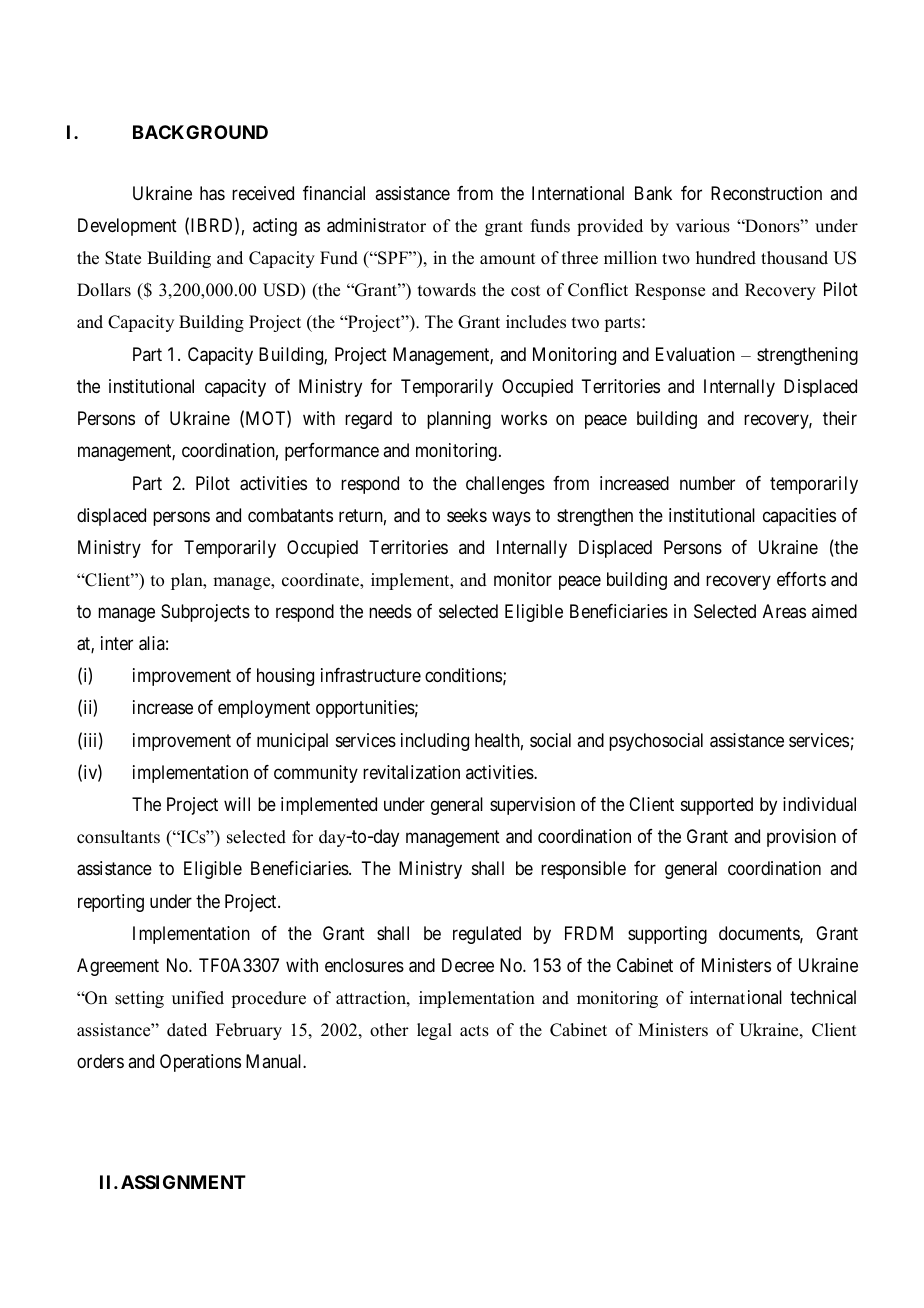  What do you see at coordinates (200, 132) in the image?
I see `BACKGROUND` at bounding box center [200, 132].
